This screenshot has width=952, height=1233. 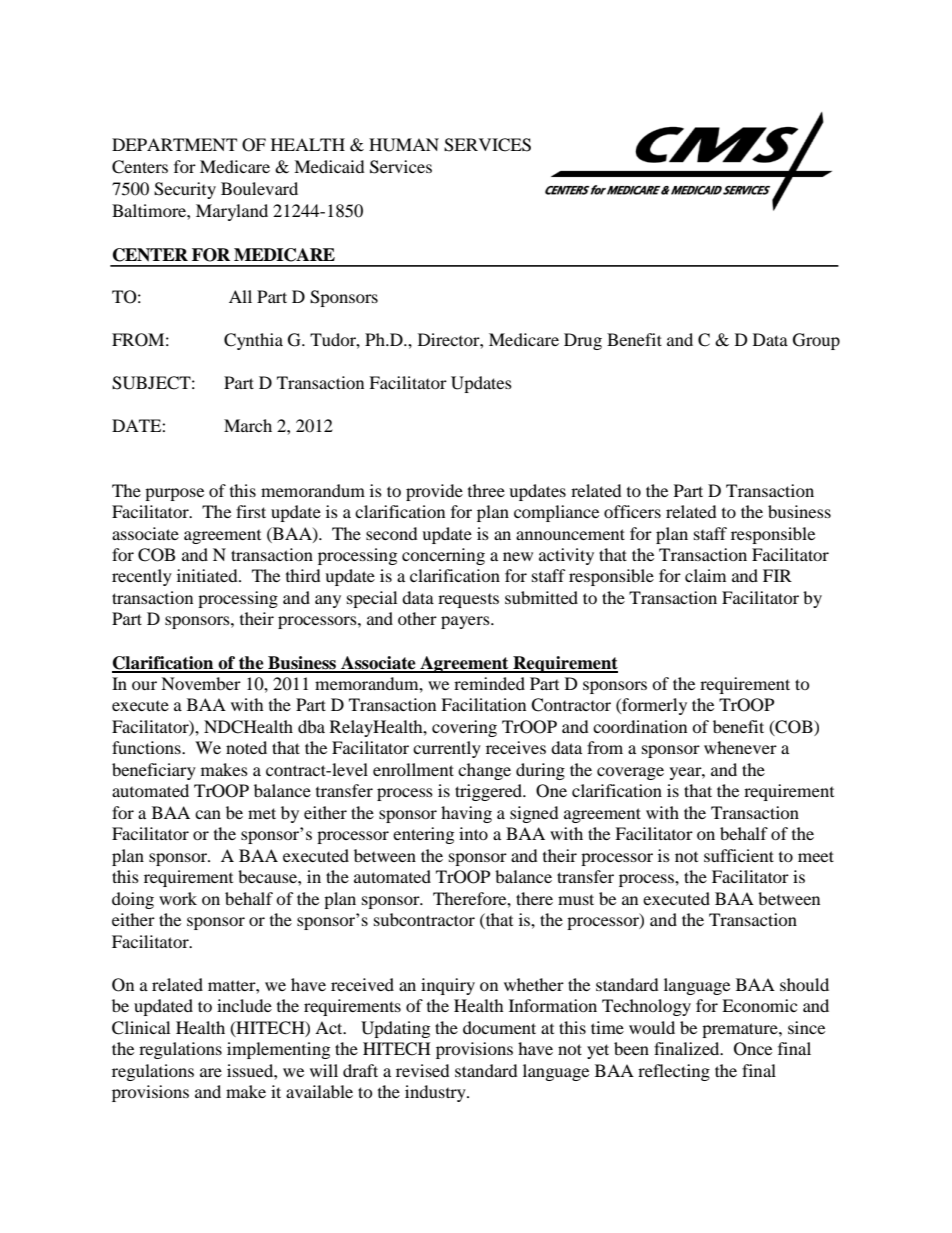 I want to click on implementing, so click(x=278, y=1050).
